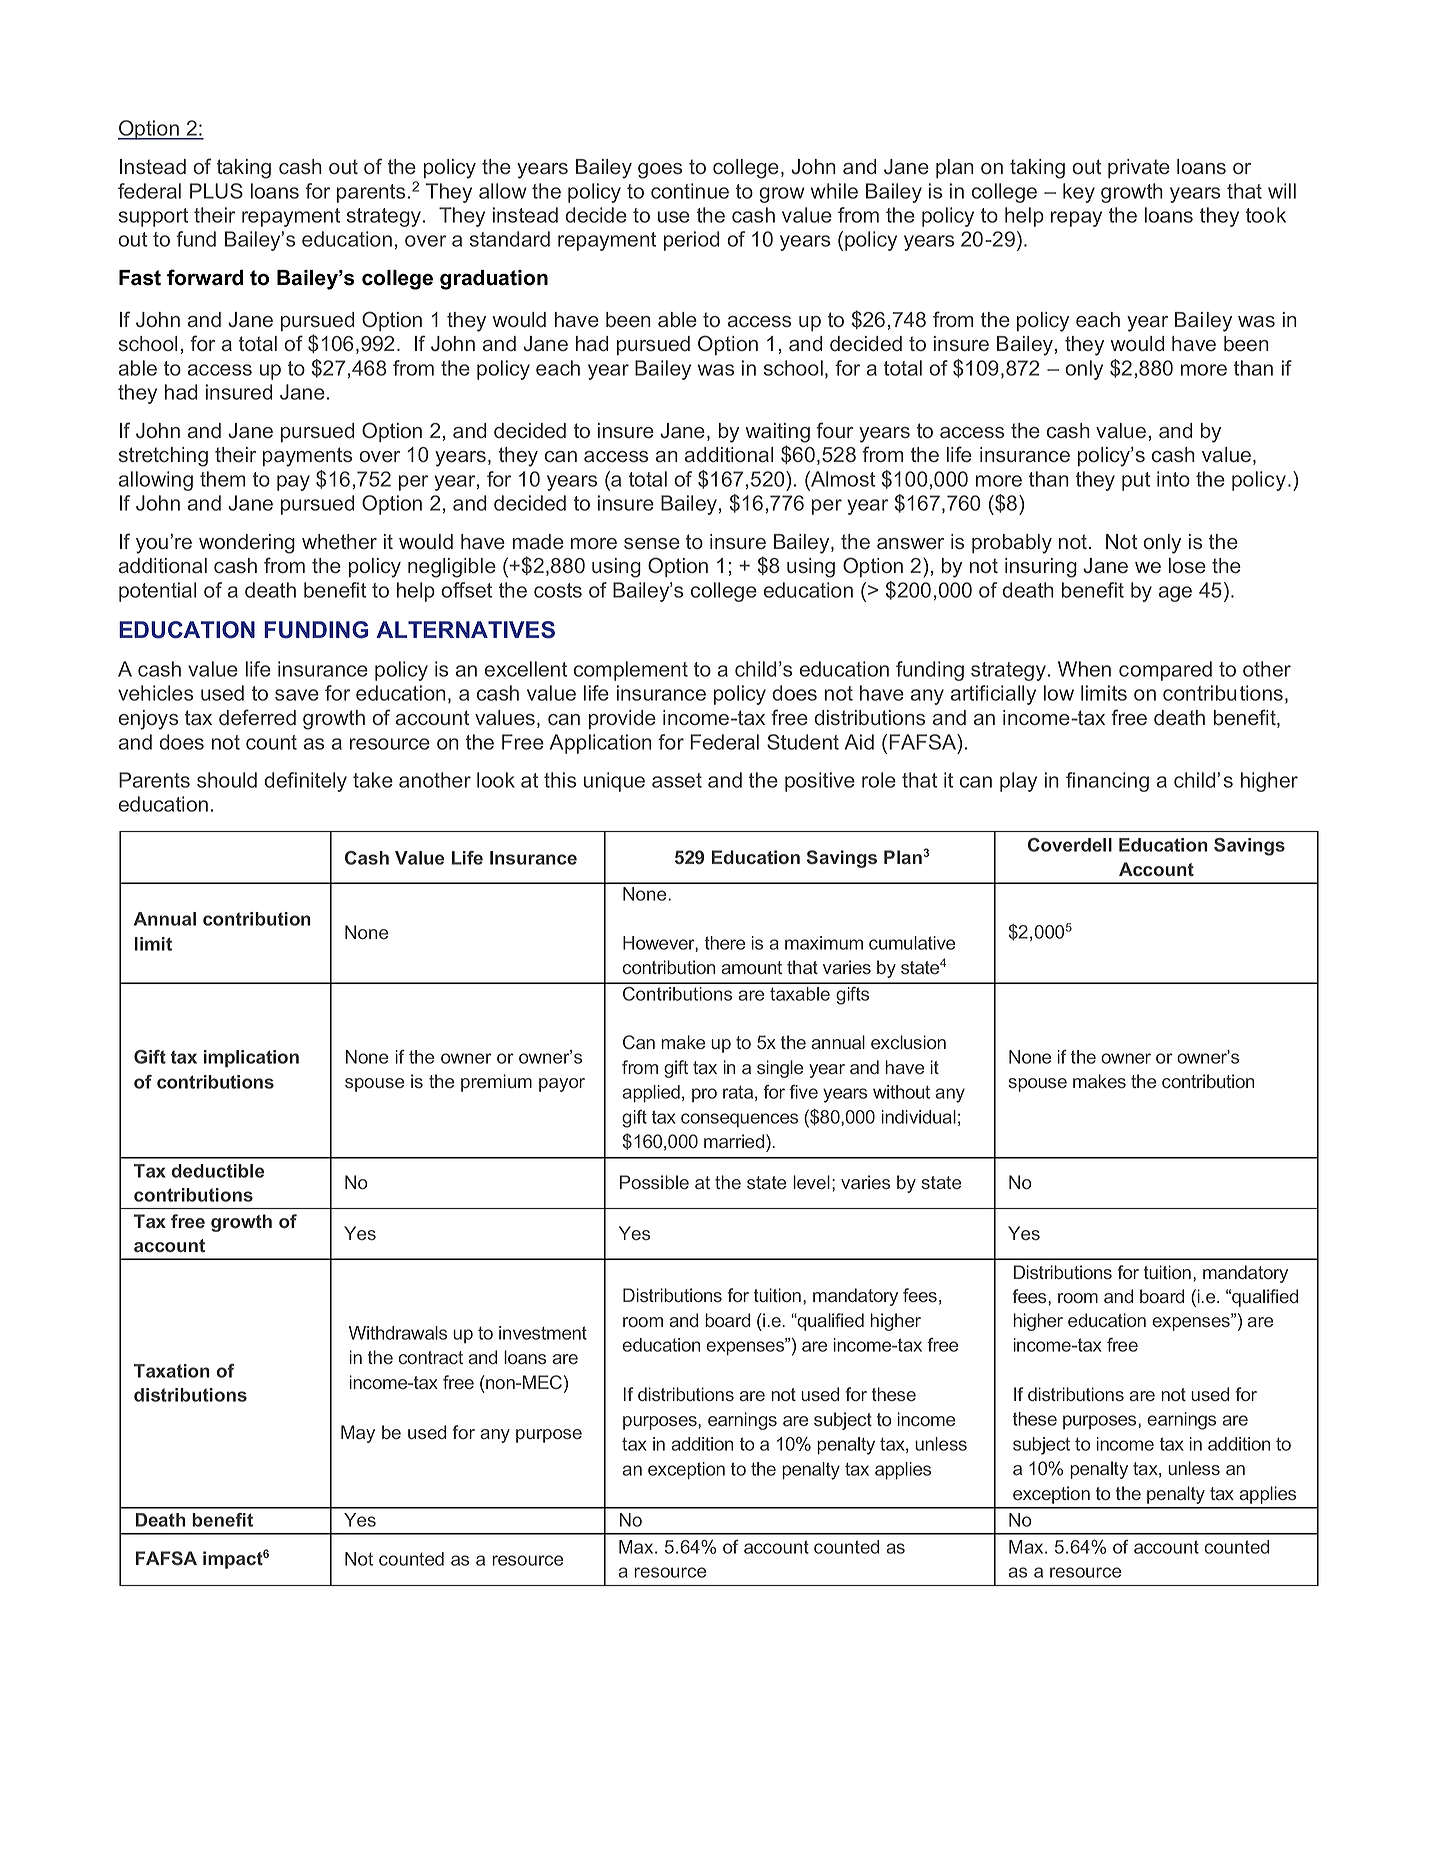  I want to click on continue, so click(690, 191).
